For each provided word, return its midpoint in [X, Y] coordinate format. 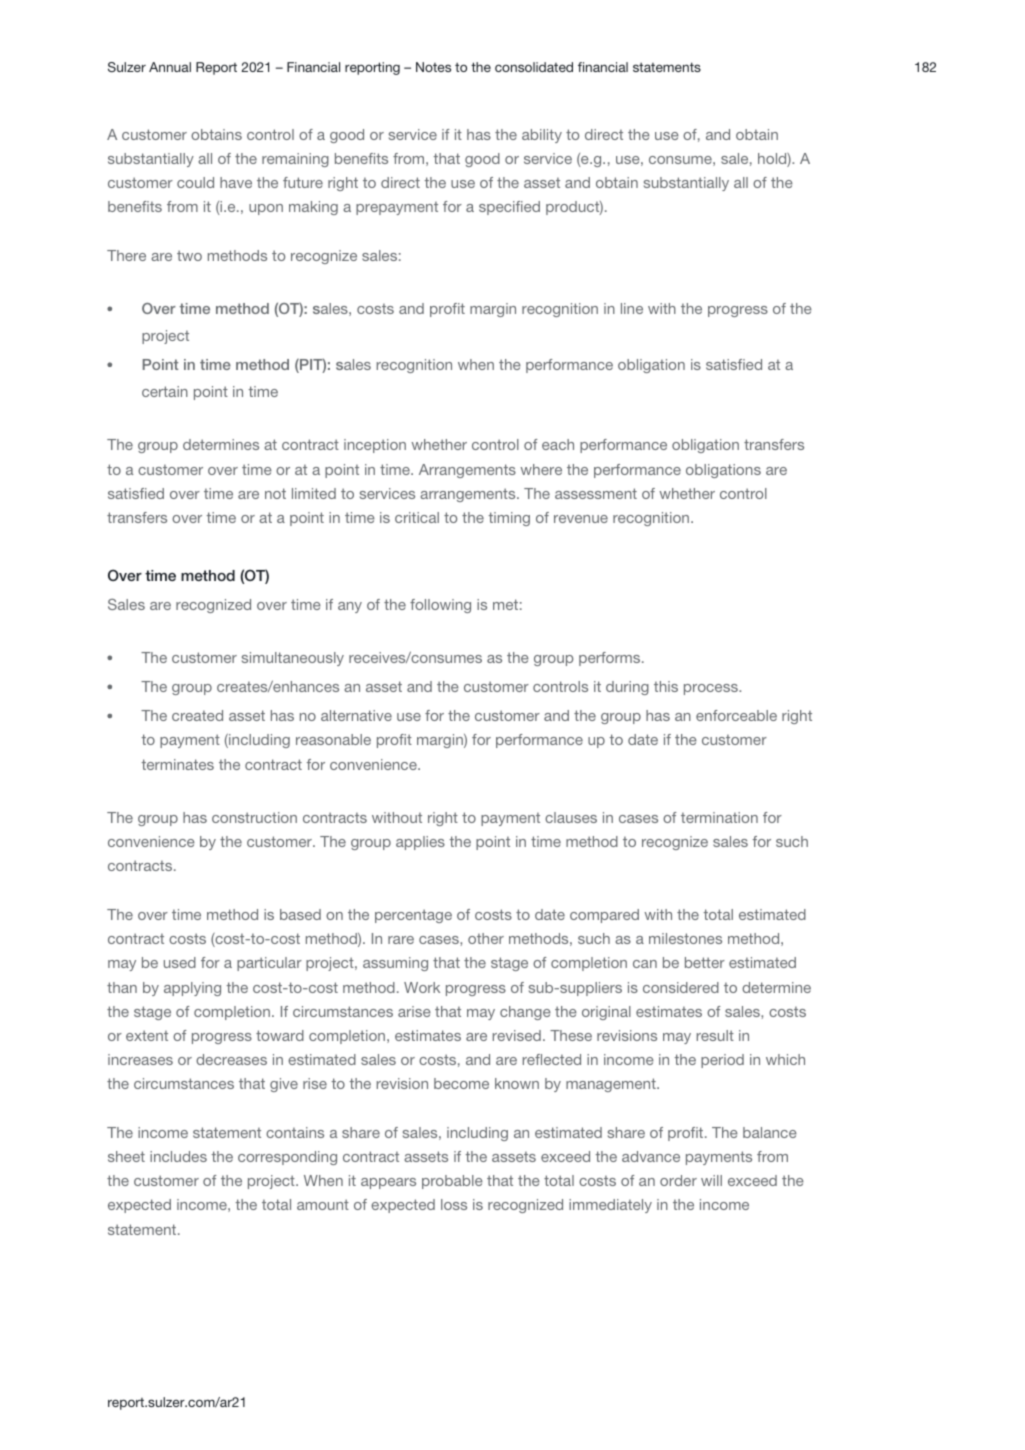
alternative [356, 715]
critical [417, 517]
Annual [170, 67]
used [180, 962]
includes [178, 1156]
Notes [433, 67]
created [197, 715]
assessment [596, 493]
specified [509, 208]
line [632, 308]
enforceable [736, 715]
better [705, 962]
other [486, 938]
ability [542, 136]
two [189, 255]
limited [314, 493]
